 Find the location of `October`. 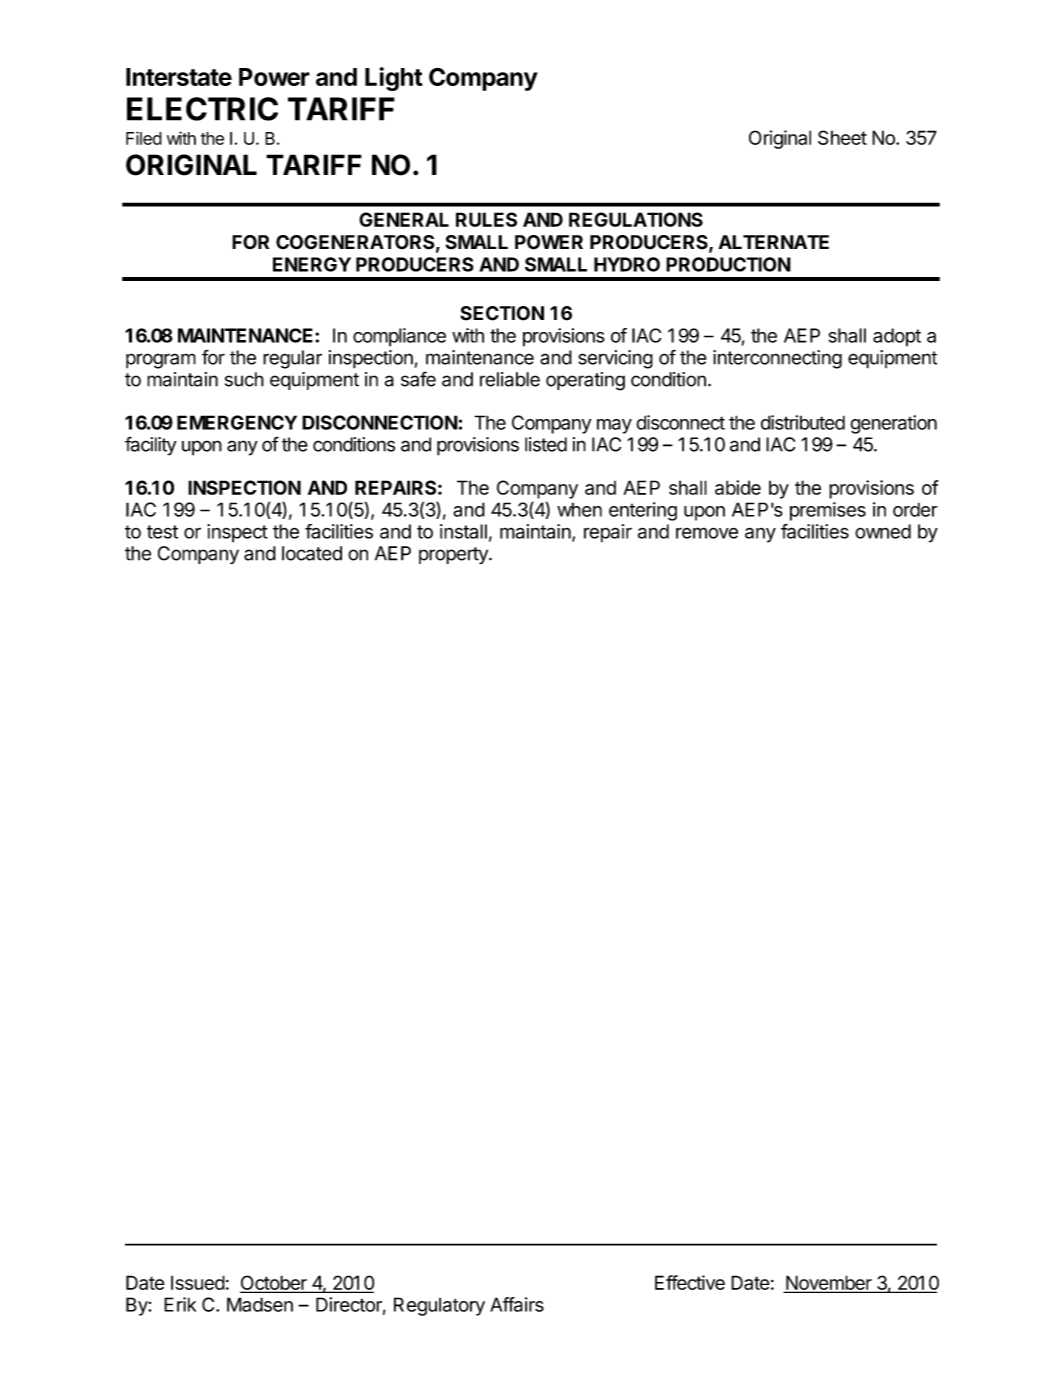

October is located at coordinates (274, 1283).
